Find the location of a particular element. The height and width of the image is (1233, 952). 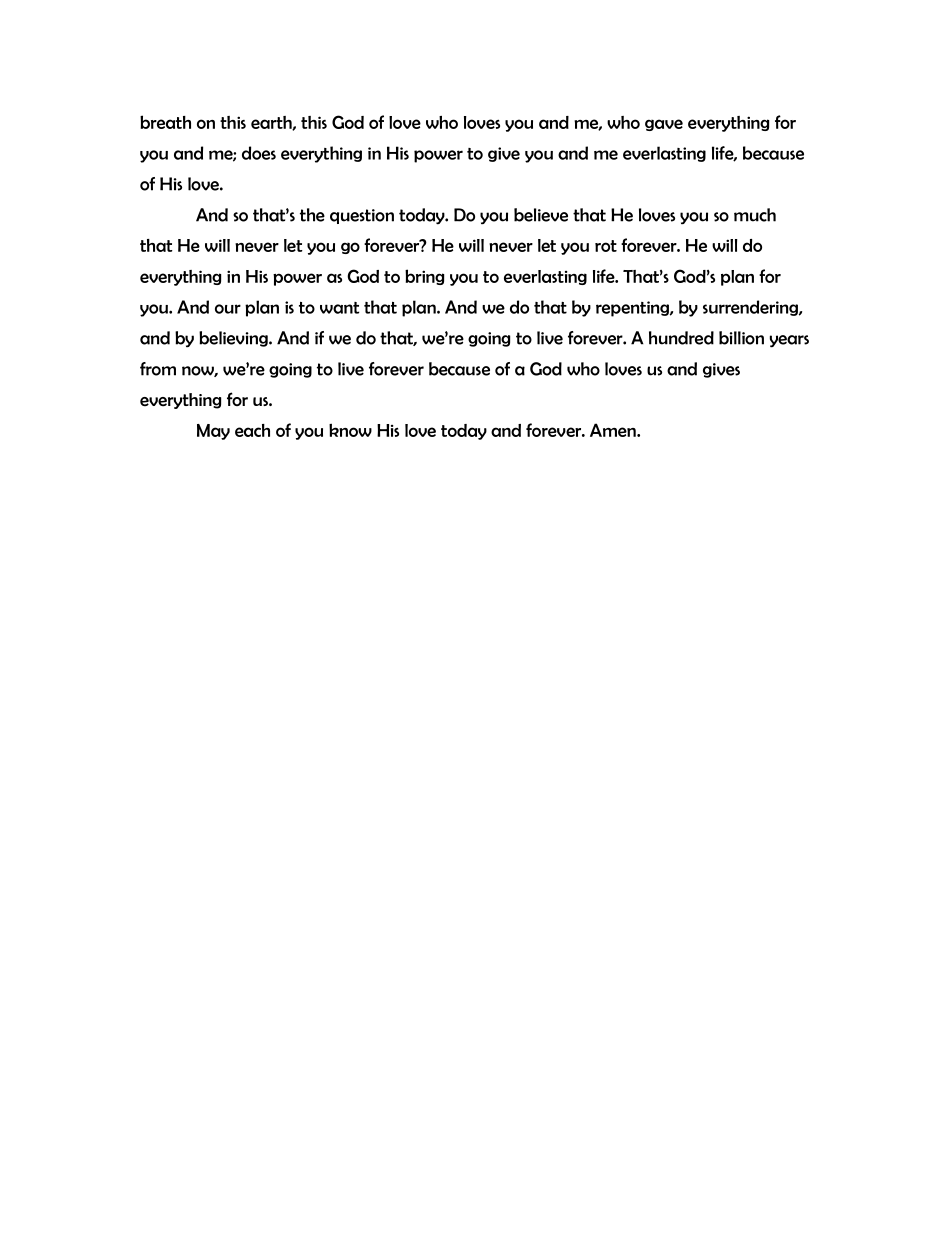

bring is located at coordinates (424, 277).
